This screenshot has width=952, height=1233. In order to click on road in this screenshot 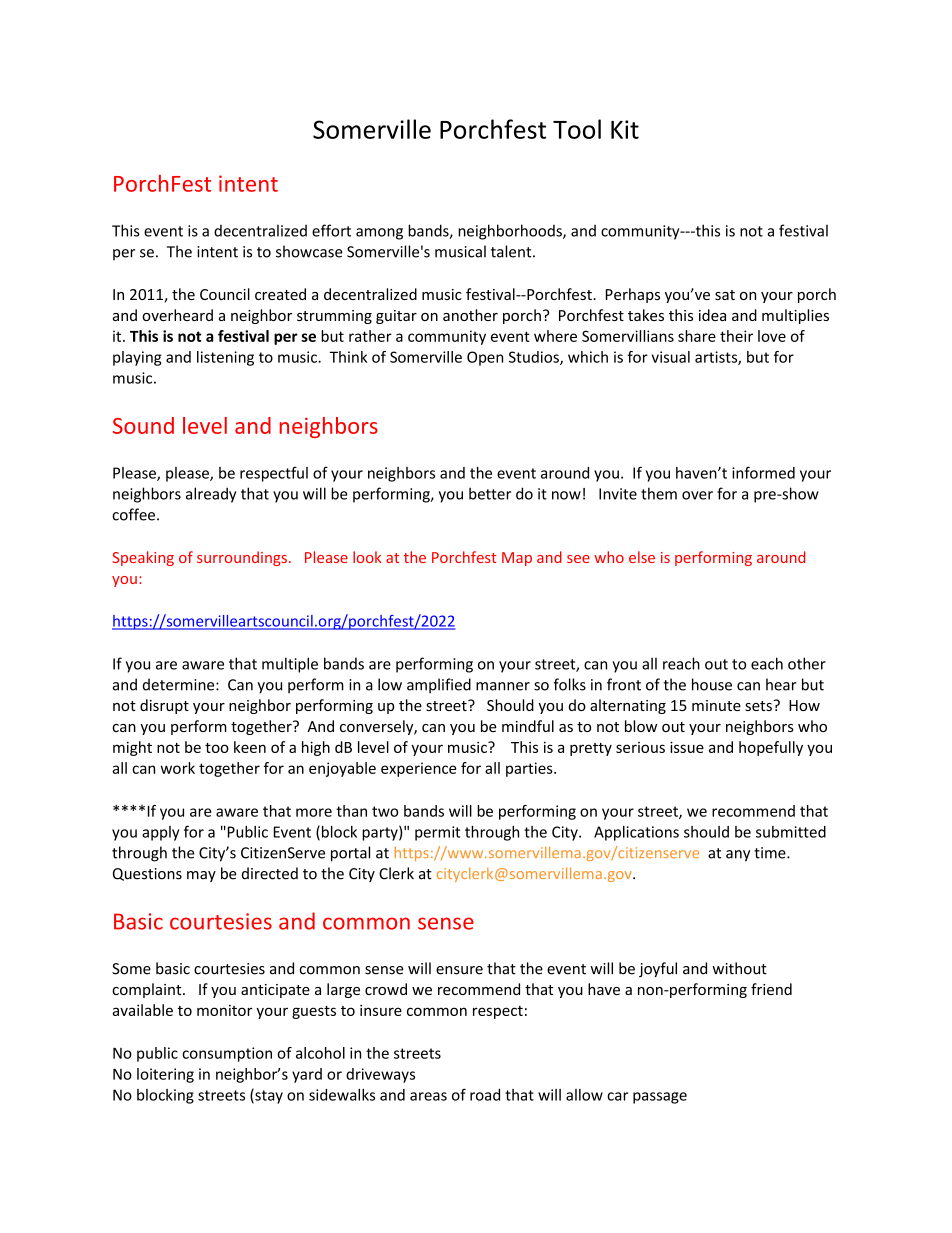, I will do `click(485, 1095)`.
